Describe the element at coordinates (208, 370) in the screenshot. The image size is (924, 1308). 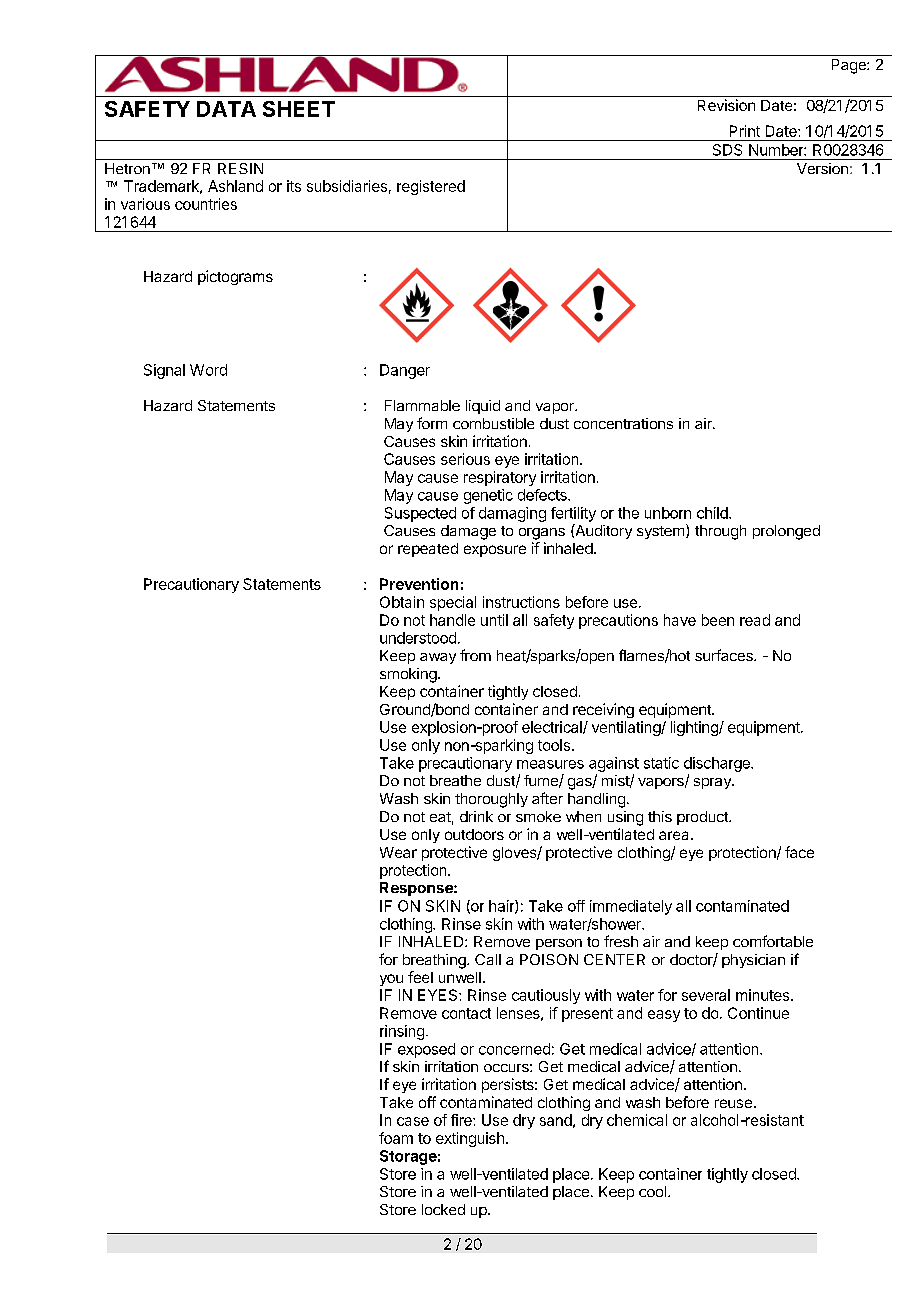
I see `Word` at that location.
